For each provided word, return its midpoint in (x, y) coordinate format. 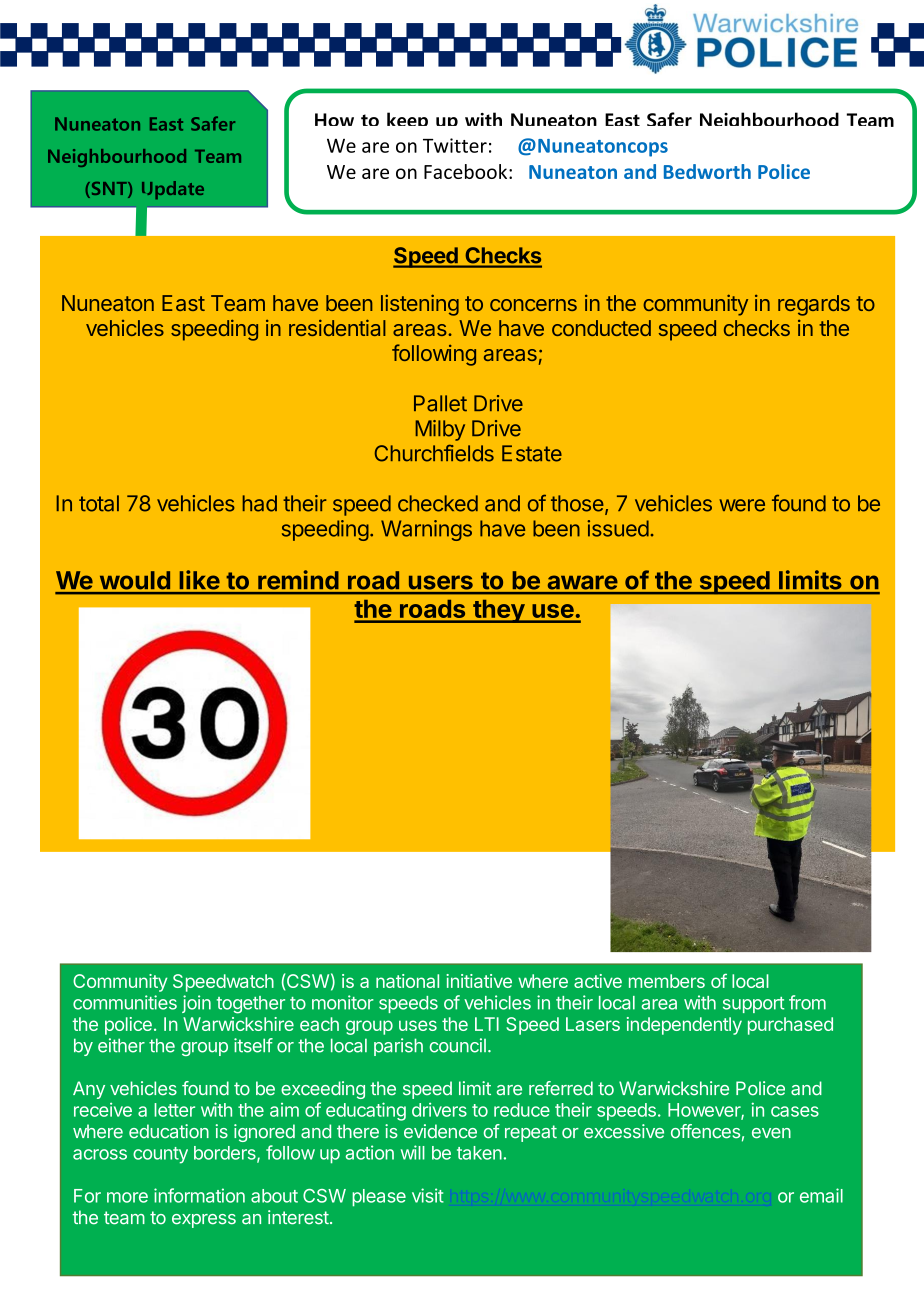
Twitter (455, 145)
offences (705, 1131)
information (199, 1195)
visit (428, 1195)
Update (173, 190)
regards (814, 305)
